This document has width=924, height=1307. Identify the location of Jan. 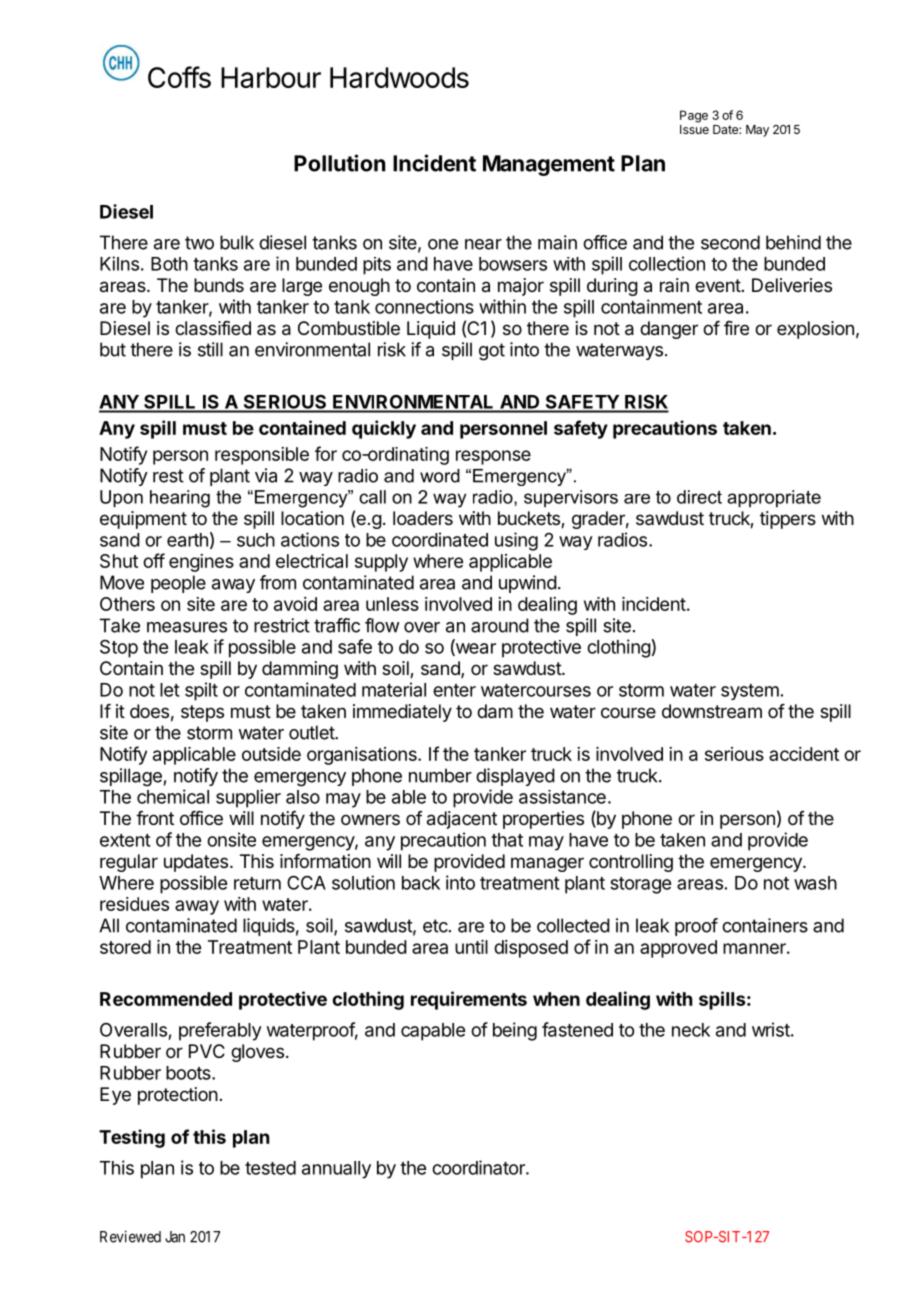
(175, 1237).
